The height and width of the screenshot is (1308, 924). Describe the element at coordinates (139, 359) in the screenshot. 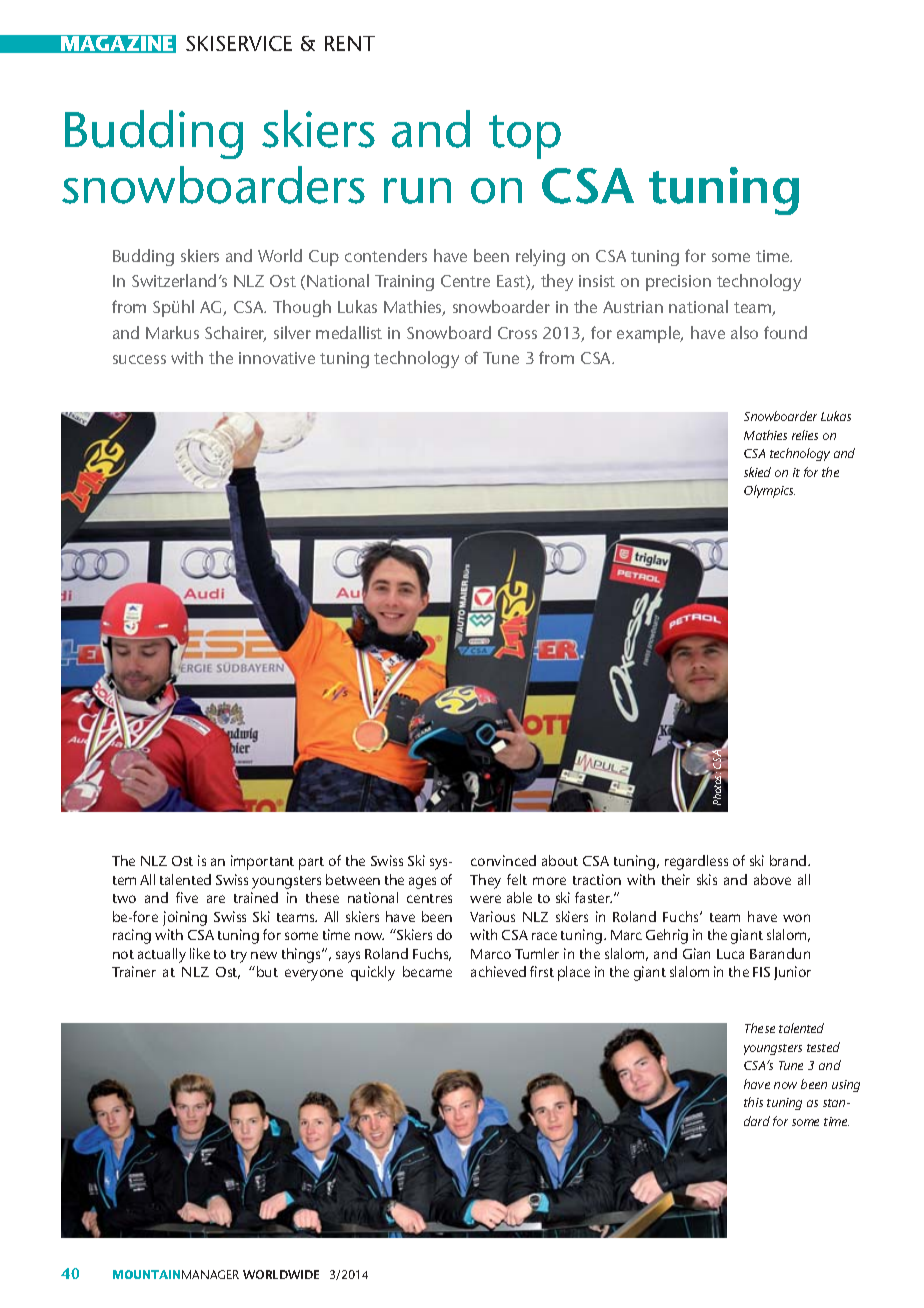

I see `success` at that location.
